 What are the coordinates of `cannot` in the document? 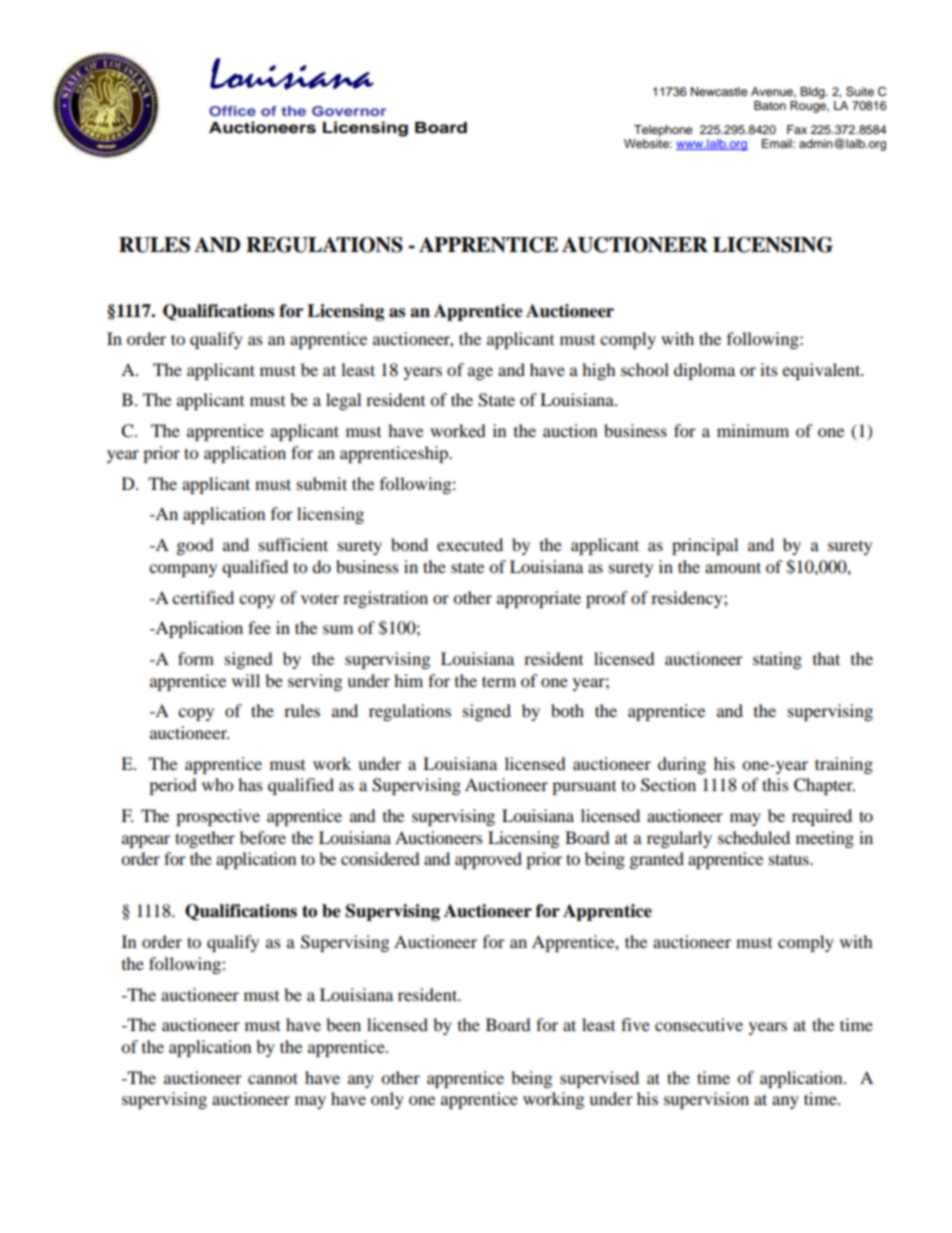 It's located at (273, 1078).
